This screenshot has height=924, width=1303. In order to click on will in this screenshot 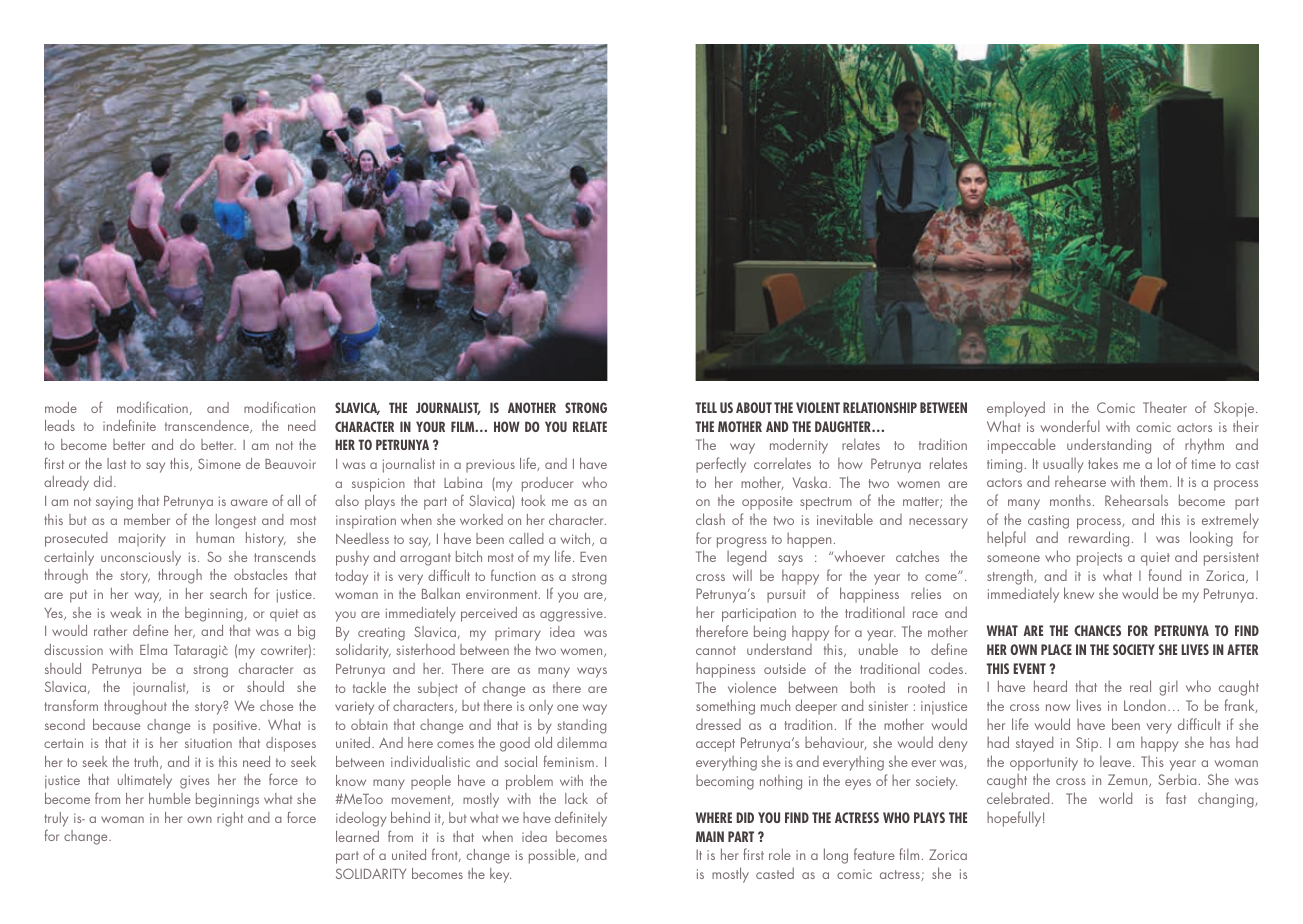, I will do `click(742, 575)`.
